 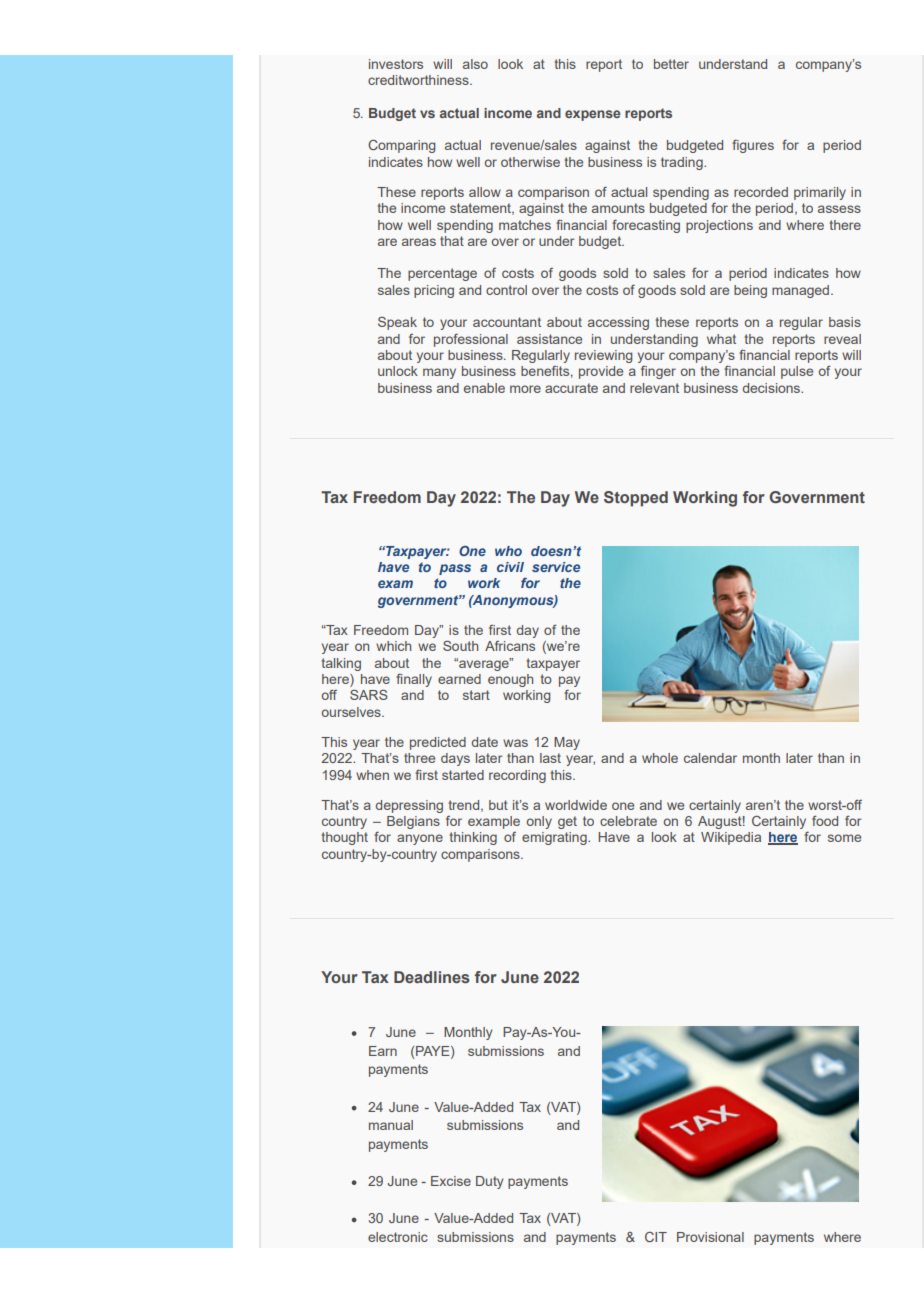 I want to click on accessing, so click(x=618, y=323).
